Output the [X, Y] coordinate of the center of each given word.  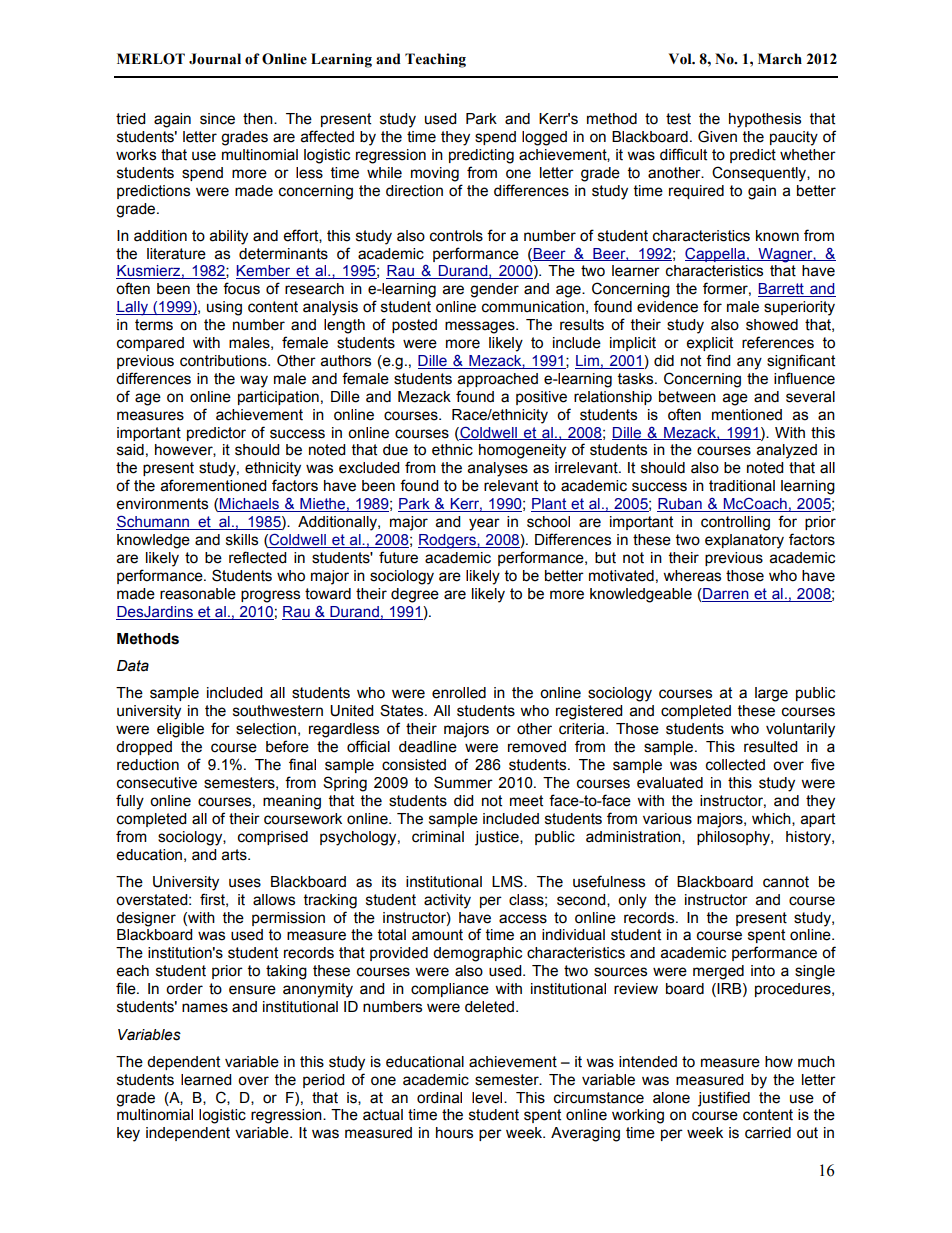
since [217, 119]
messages [481, 327]
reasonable [198, 594]
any [749, 363]
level [488, 1098]
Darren [726, 595]
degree [415, 595]
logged [544, 138]
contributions [224, 361]
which [772, 819]
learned [206, 1080]
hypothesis [765, 120]
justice [498, 838]
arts [235, 855]
